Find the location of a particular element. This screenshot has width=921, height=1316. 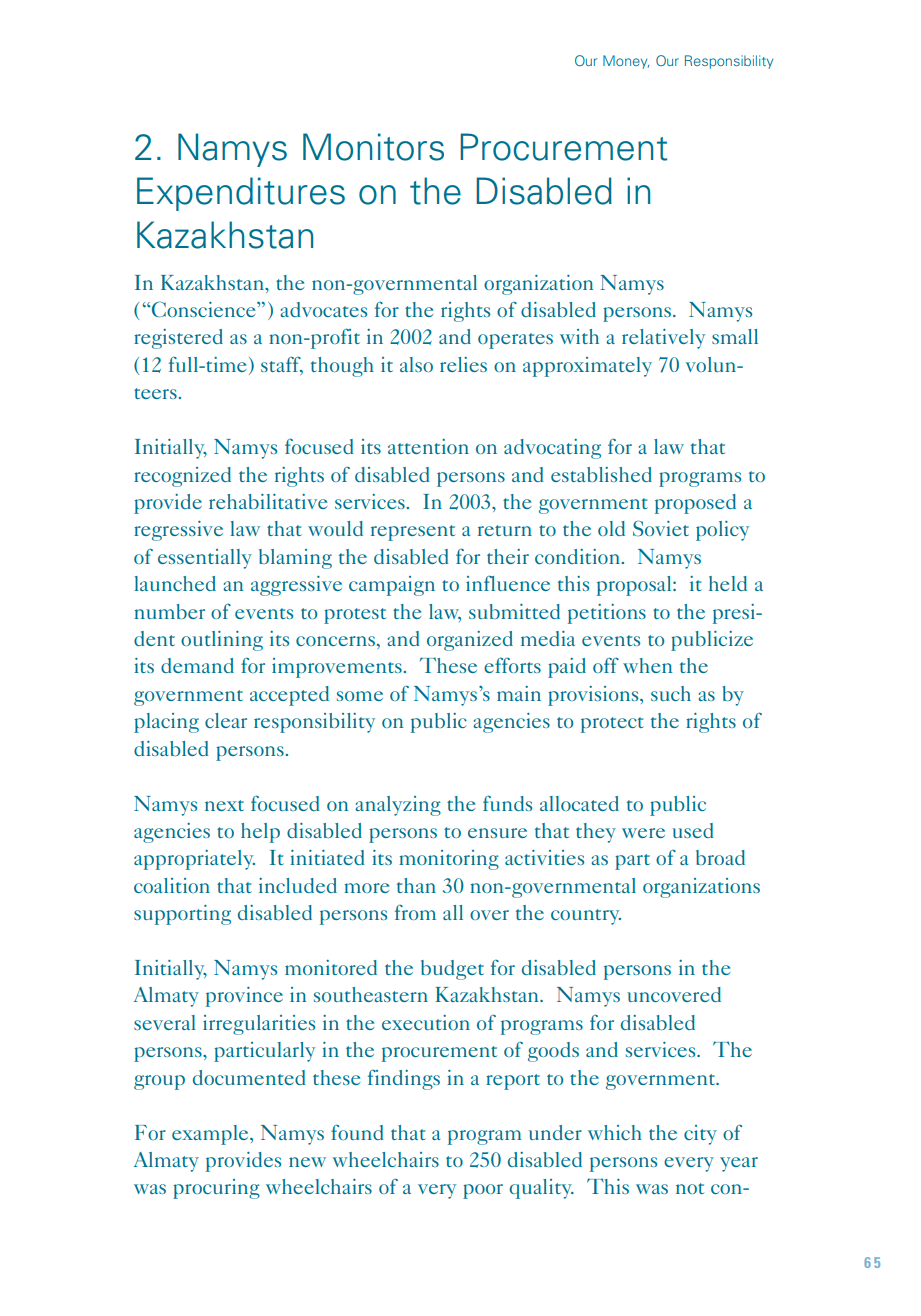

when is located at coordinates (647, 665).
